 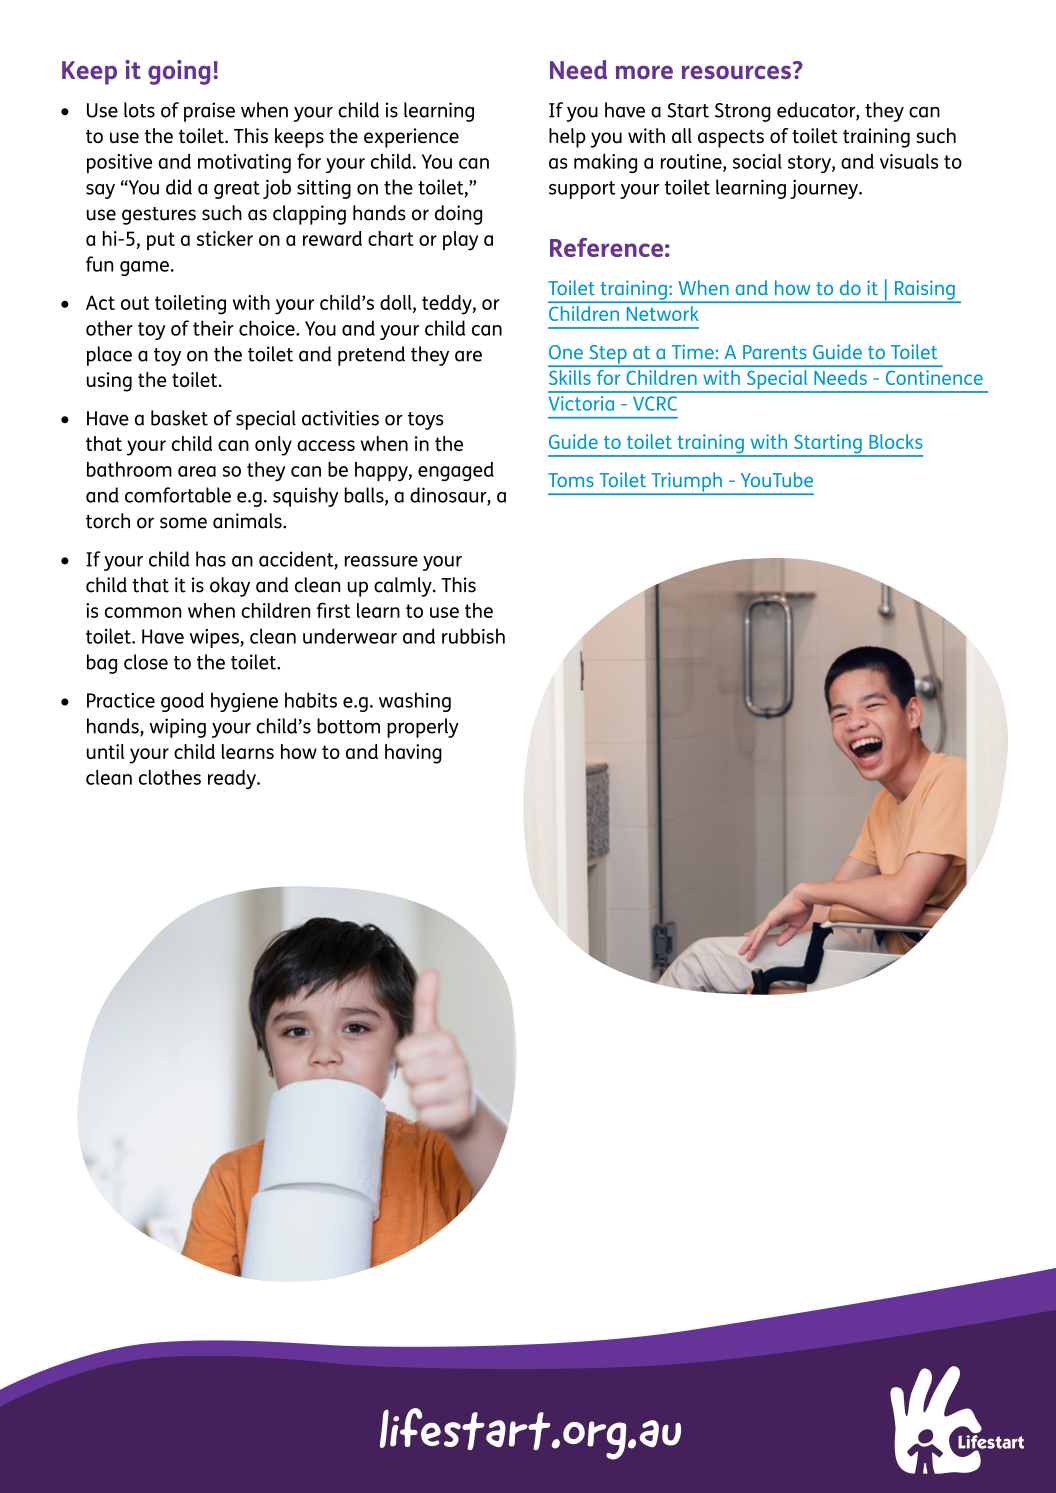 What do you see at coordinates (423, 728) in the screenshot?
I see `properly` at bounding box center [423, 728].
